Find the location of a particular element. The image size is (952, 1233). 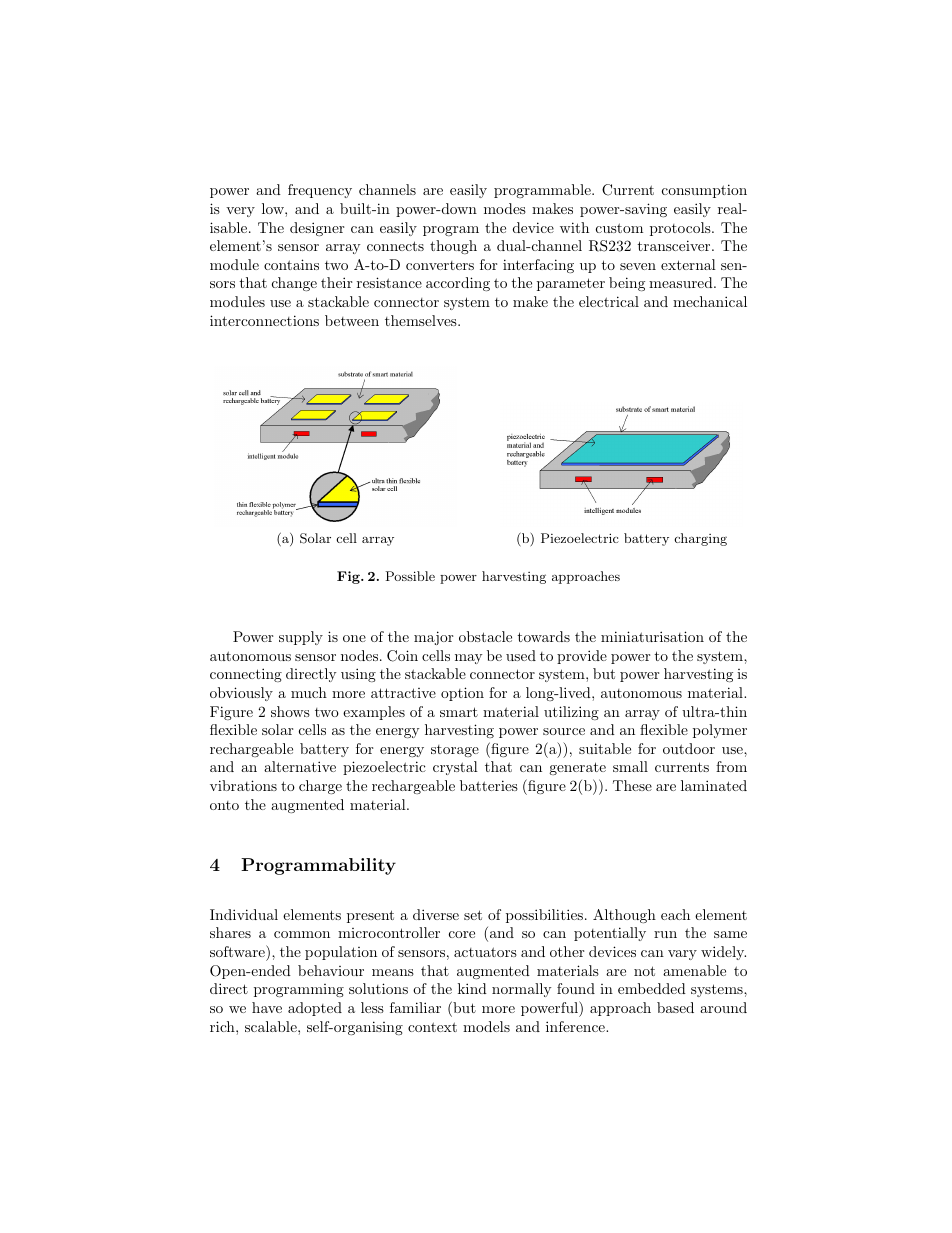

shows is located at coordinates (290, 711).
